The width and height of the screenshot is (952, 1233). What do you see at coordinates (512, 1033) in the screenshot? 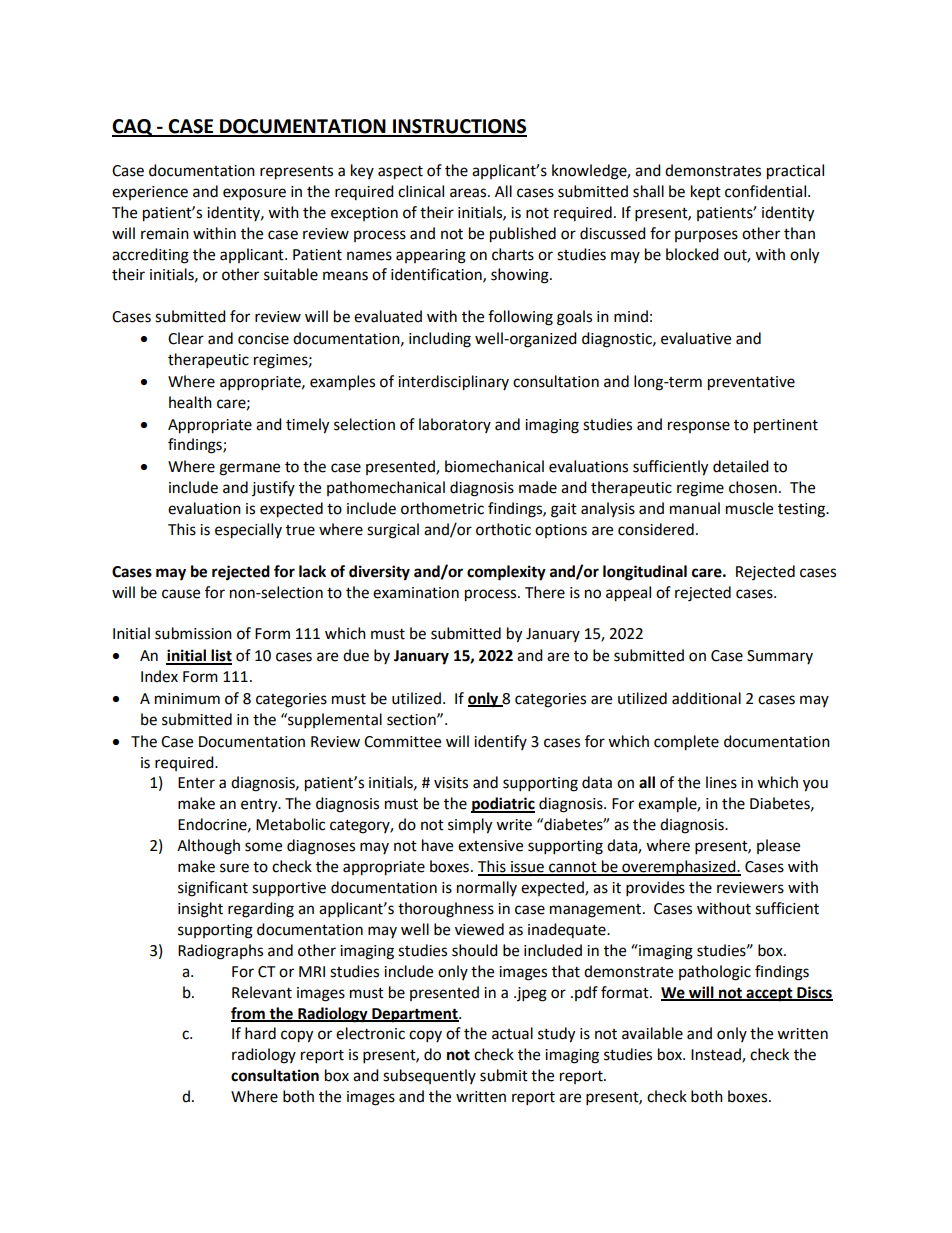
I see `actual` at bounding box center [512, 1033].
